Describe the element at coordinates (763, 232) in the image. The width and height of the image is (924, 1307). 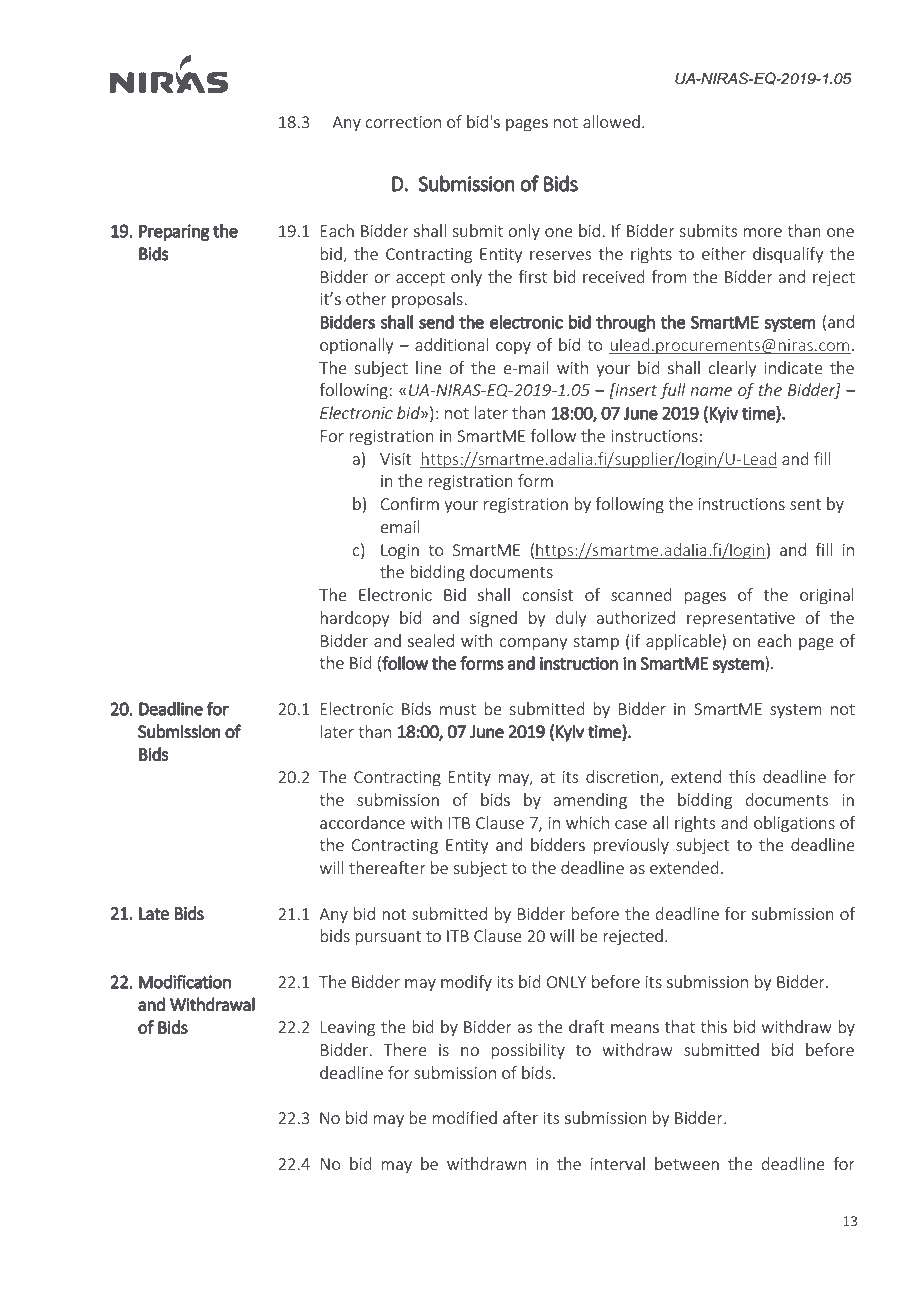
I see `more` at that location.
